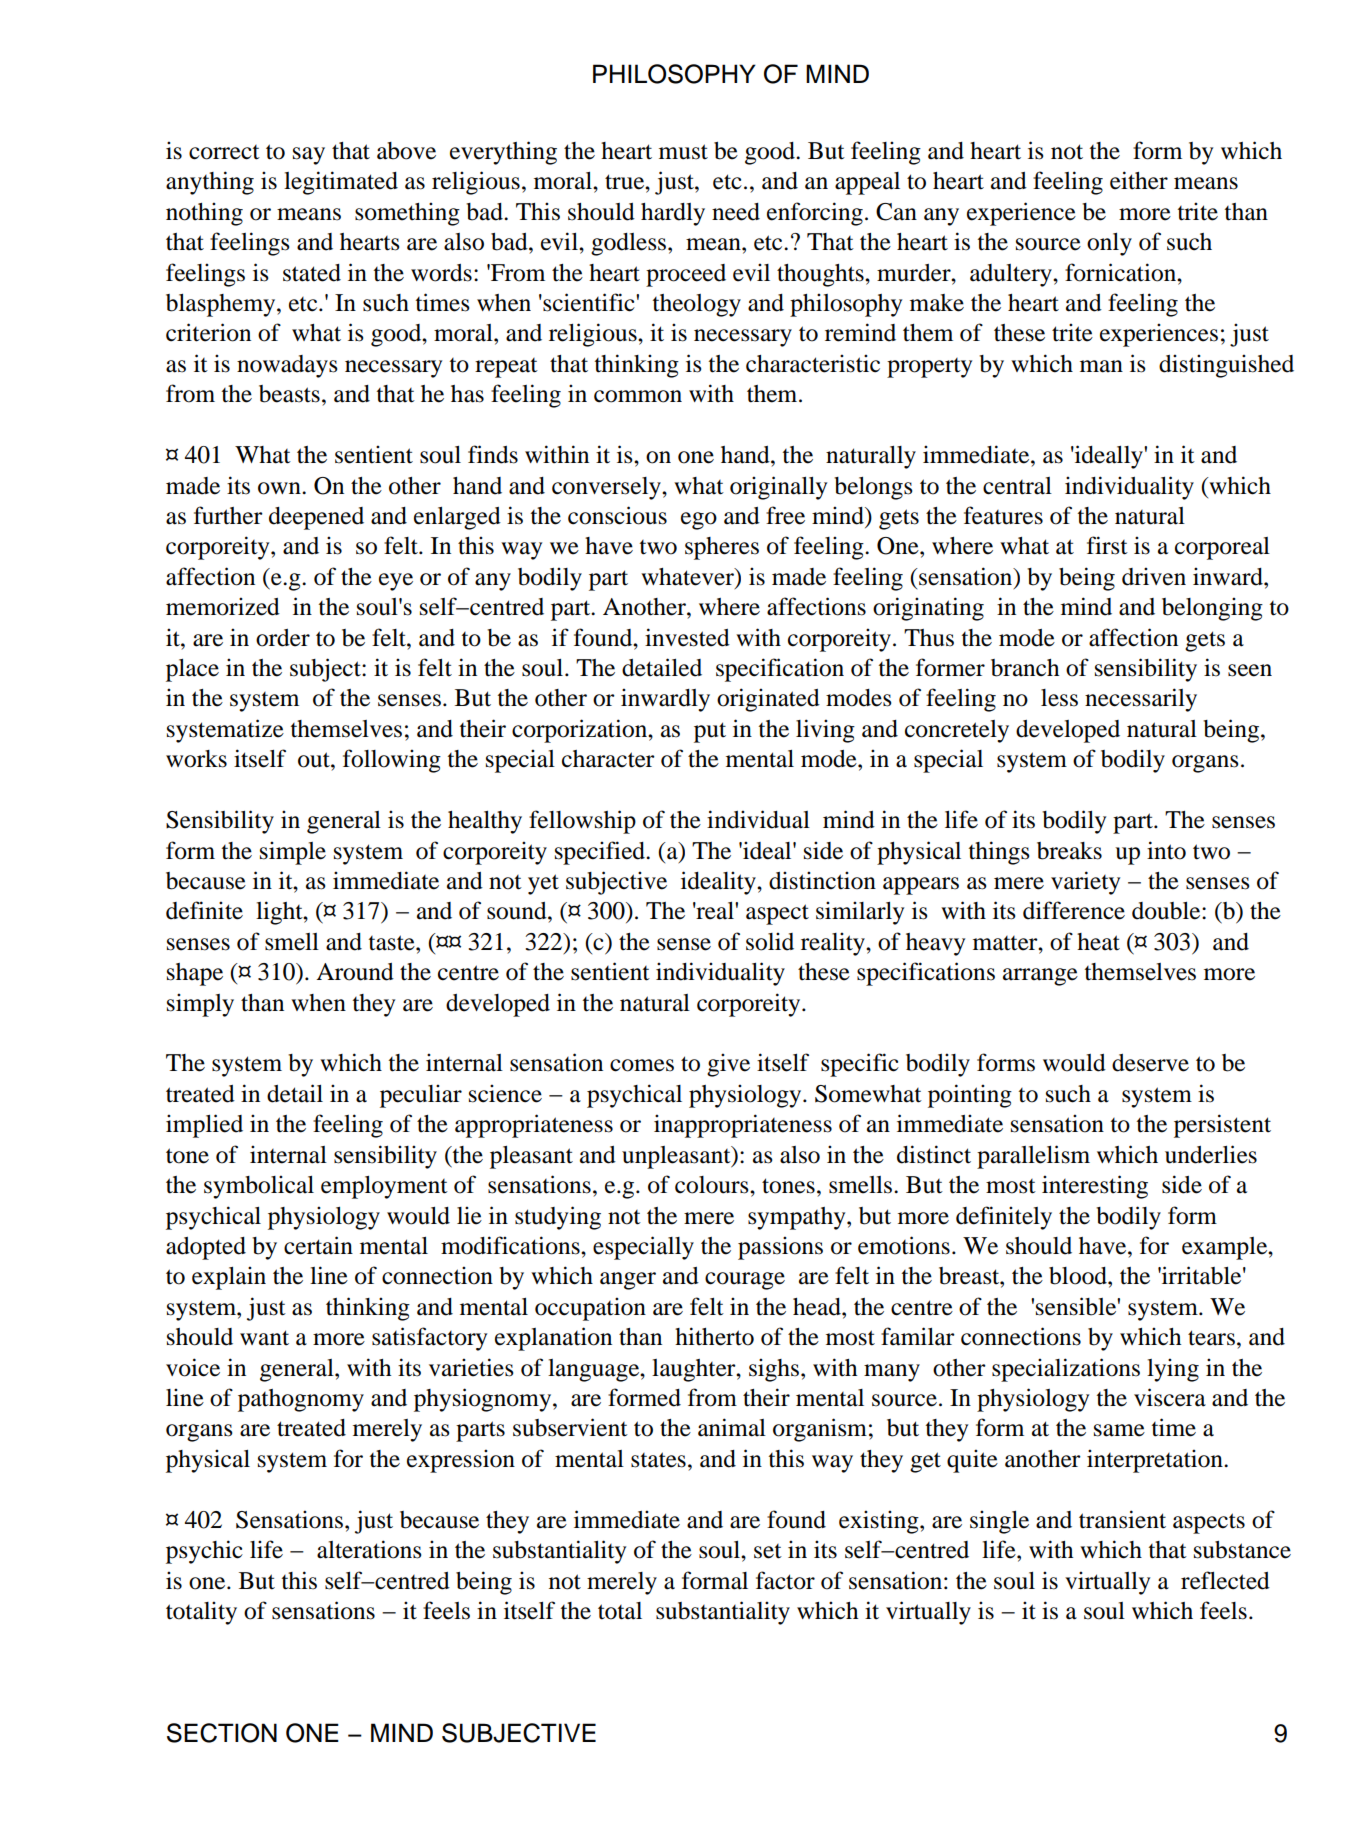 Image resolution: width=1371 pixels, height=1825 pixels. What do you see at coordinates (222, 1733) in the document?
I see `SECTION` at bounding box center [222, 1733].
